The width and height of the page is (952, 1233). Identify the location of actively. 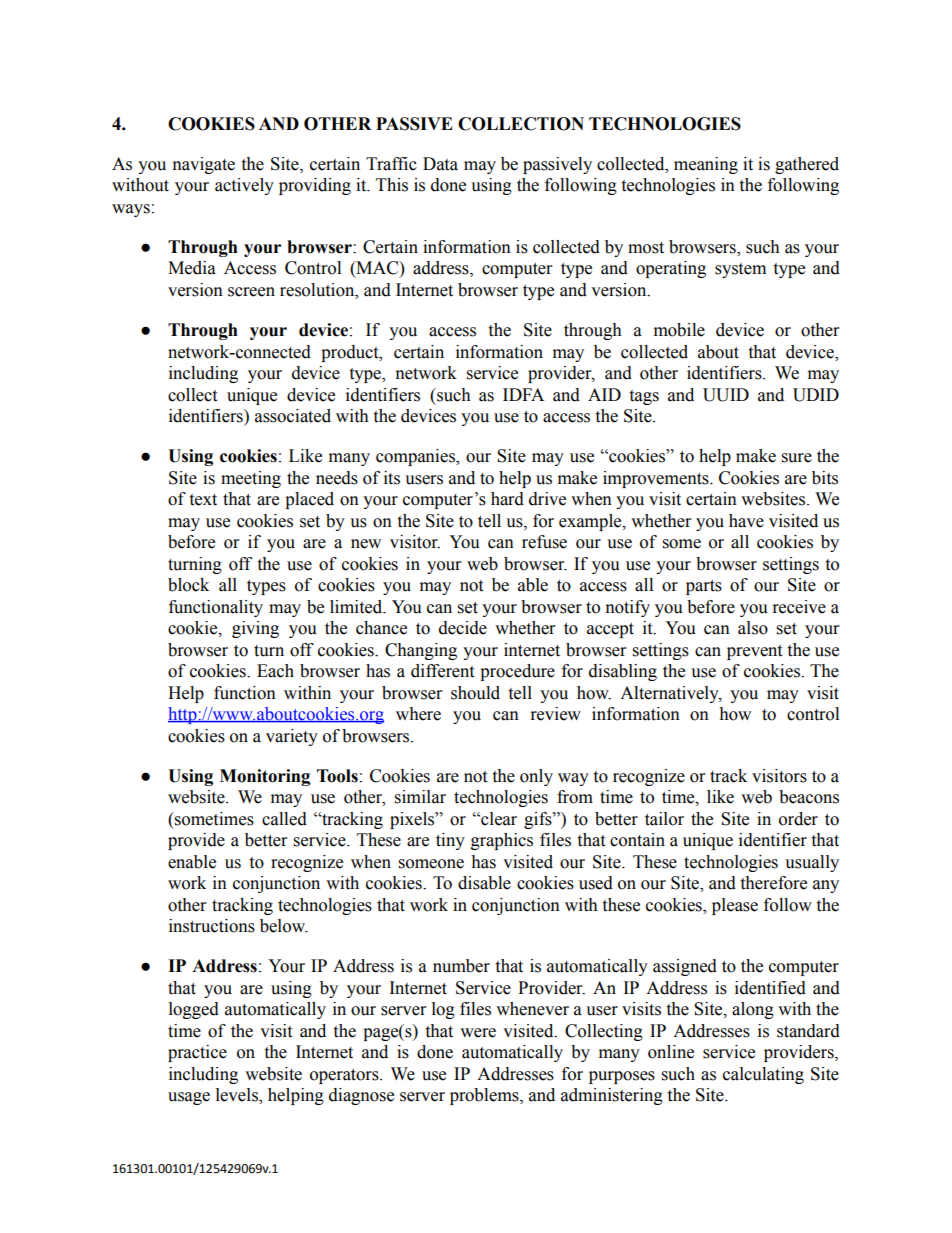
(244, 186).
